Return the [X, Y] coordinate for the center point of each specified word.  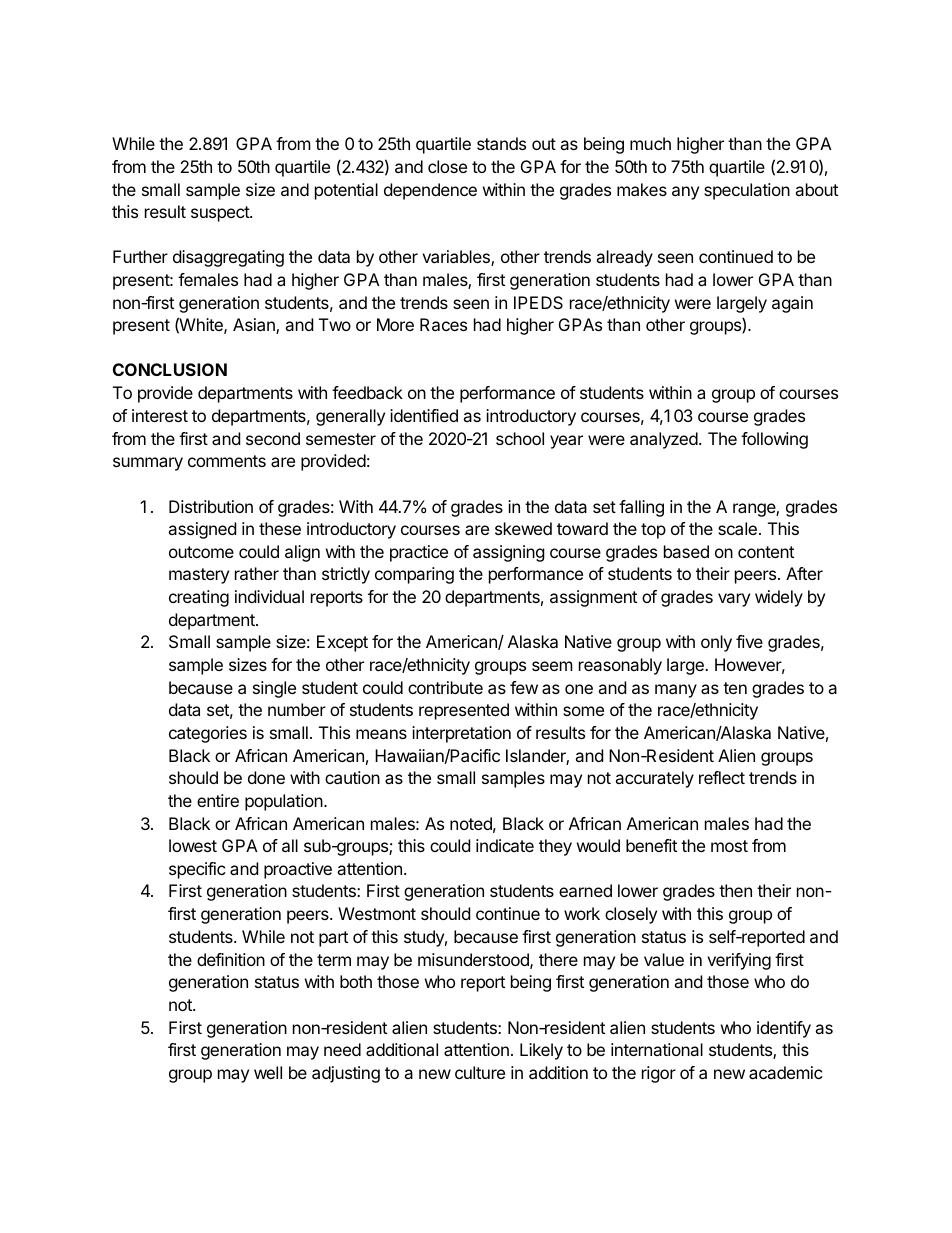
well [268, 1072]
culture [480, 1072]
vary [734, 600]
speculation [747, 191]
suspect [221, 214]
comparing [414, 575]
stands [501, 143]
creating [199, 598]
